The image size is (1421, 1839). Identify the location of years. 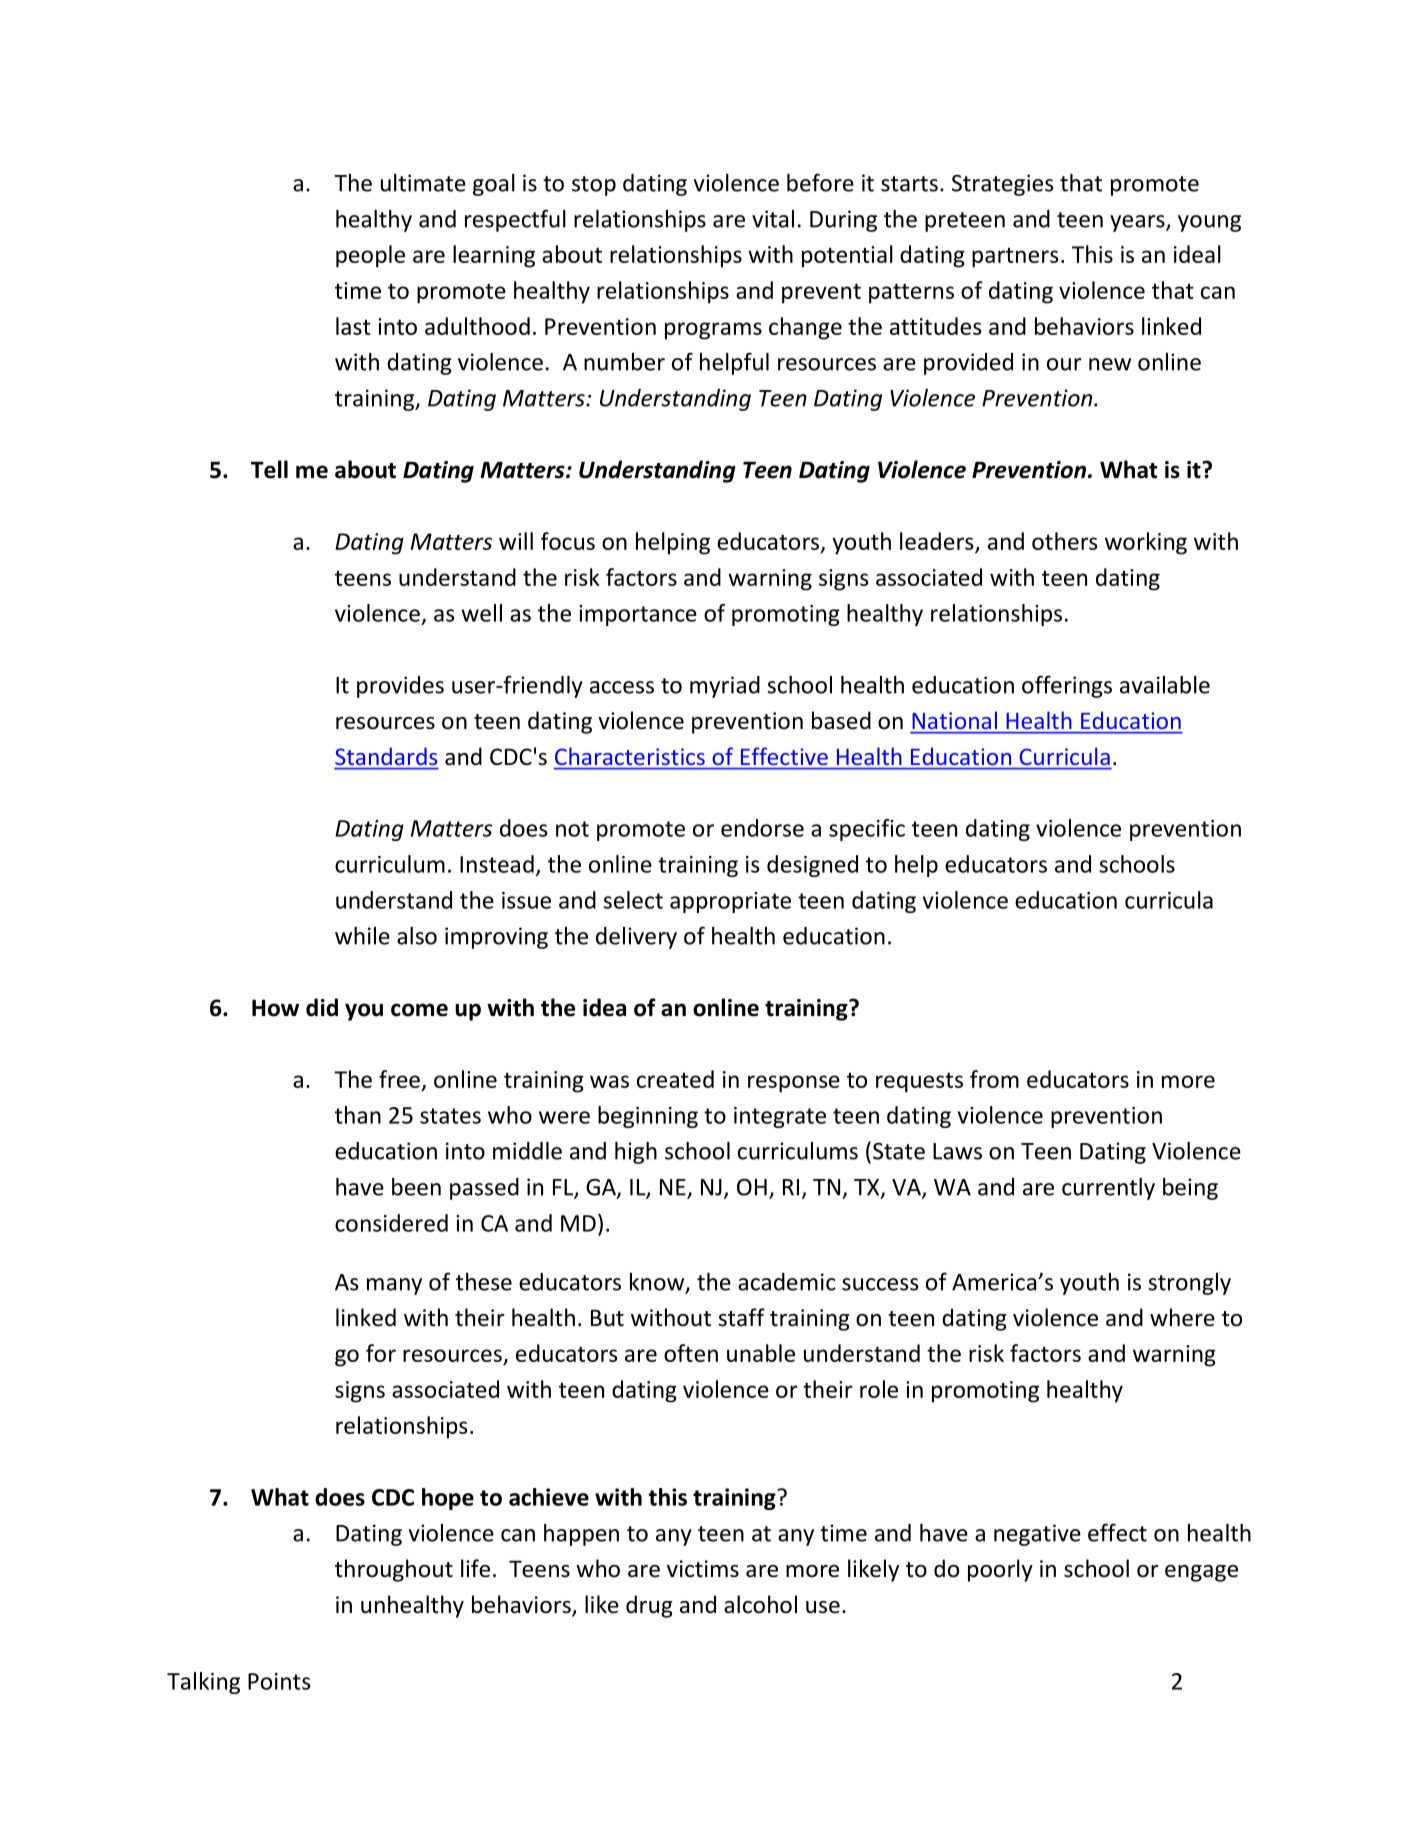
(1138, 223).
